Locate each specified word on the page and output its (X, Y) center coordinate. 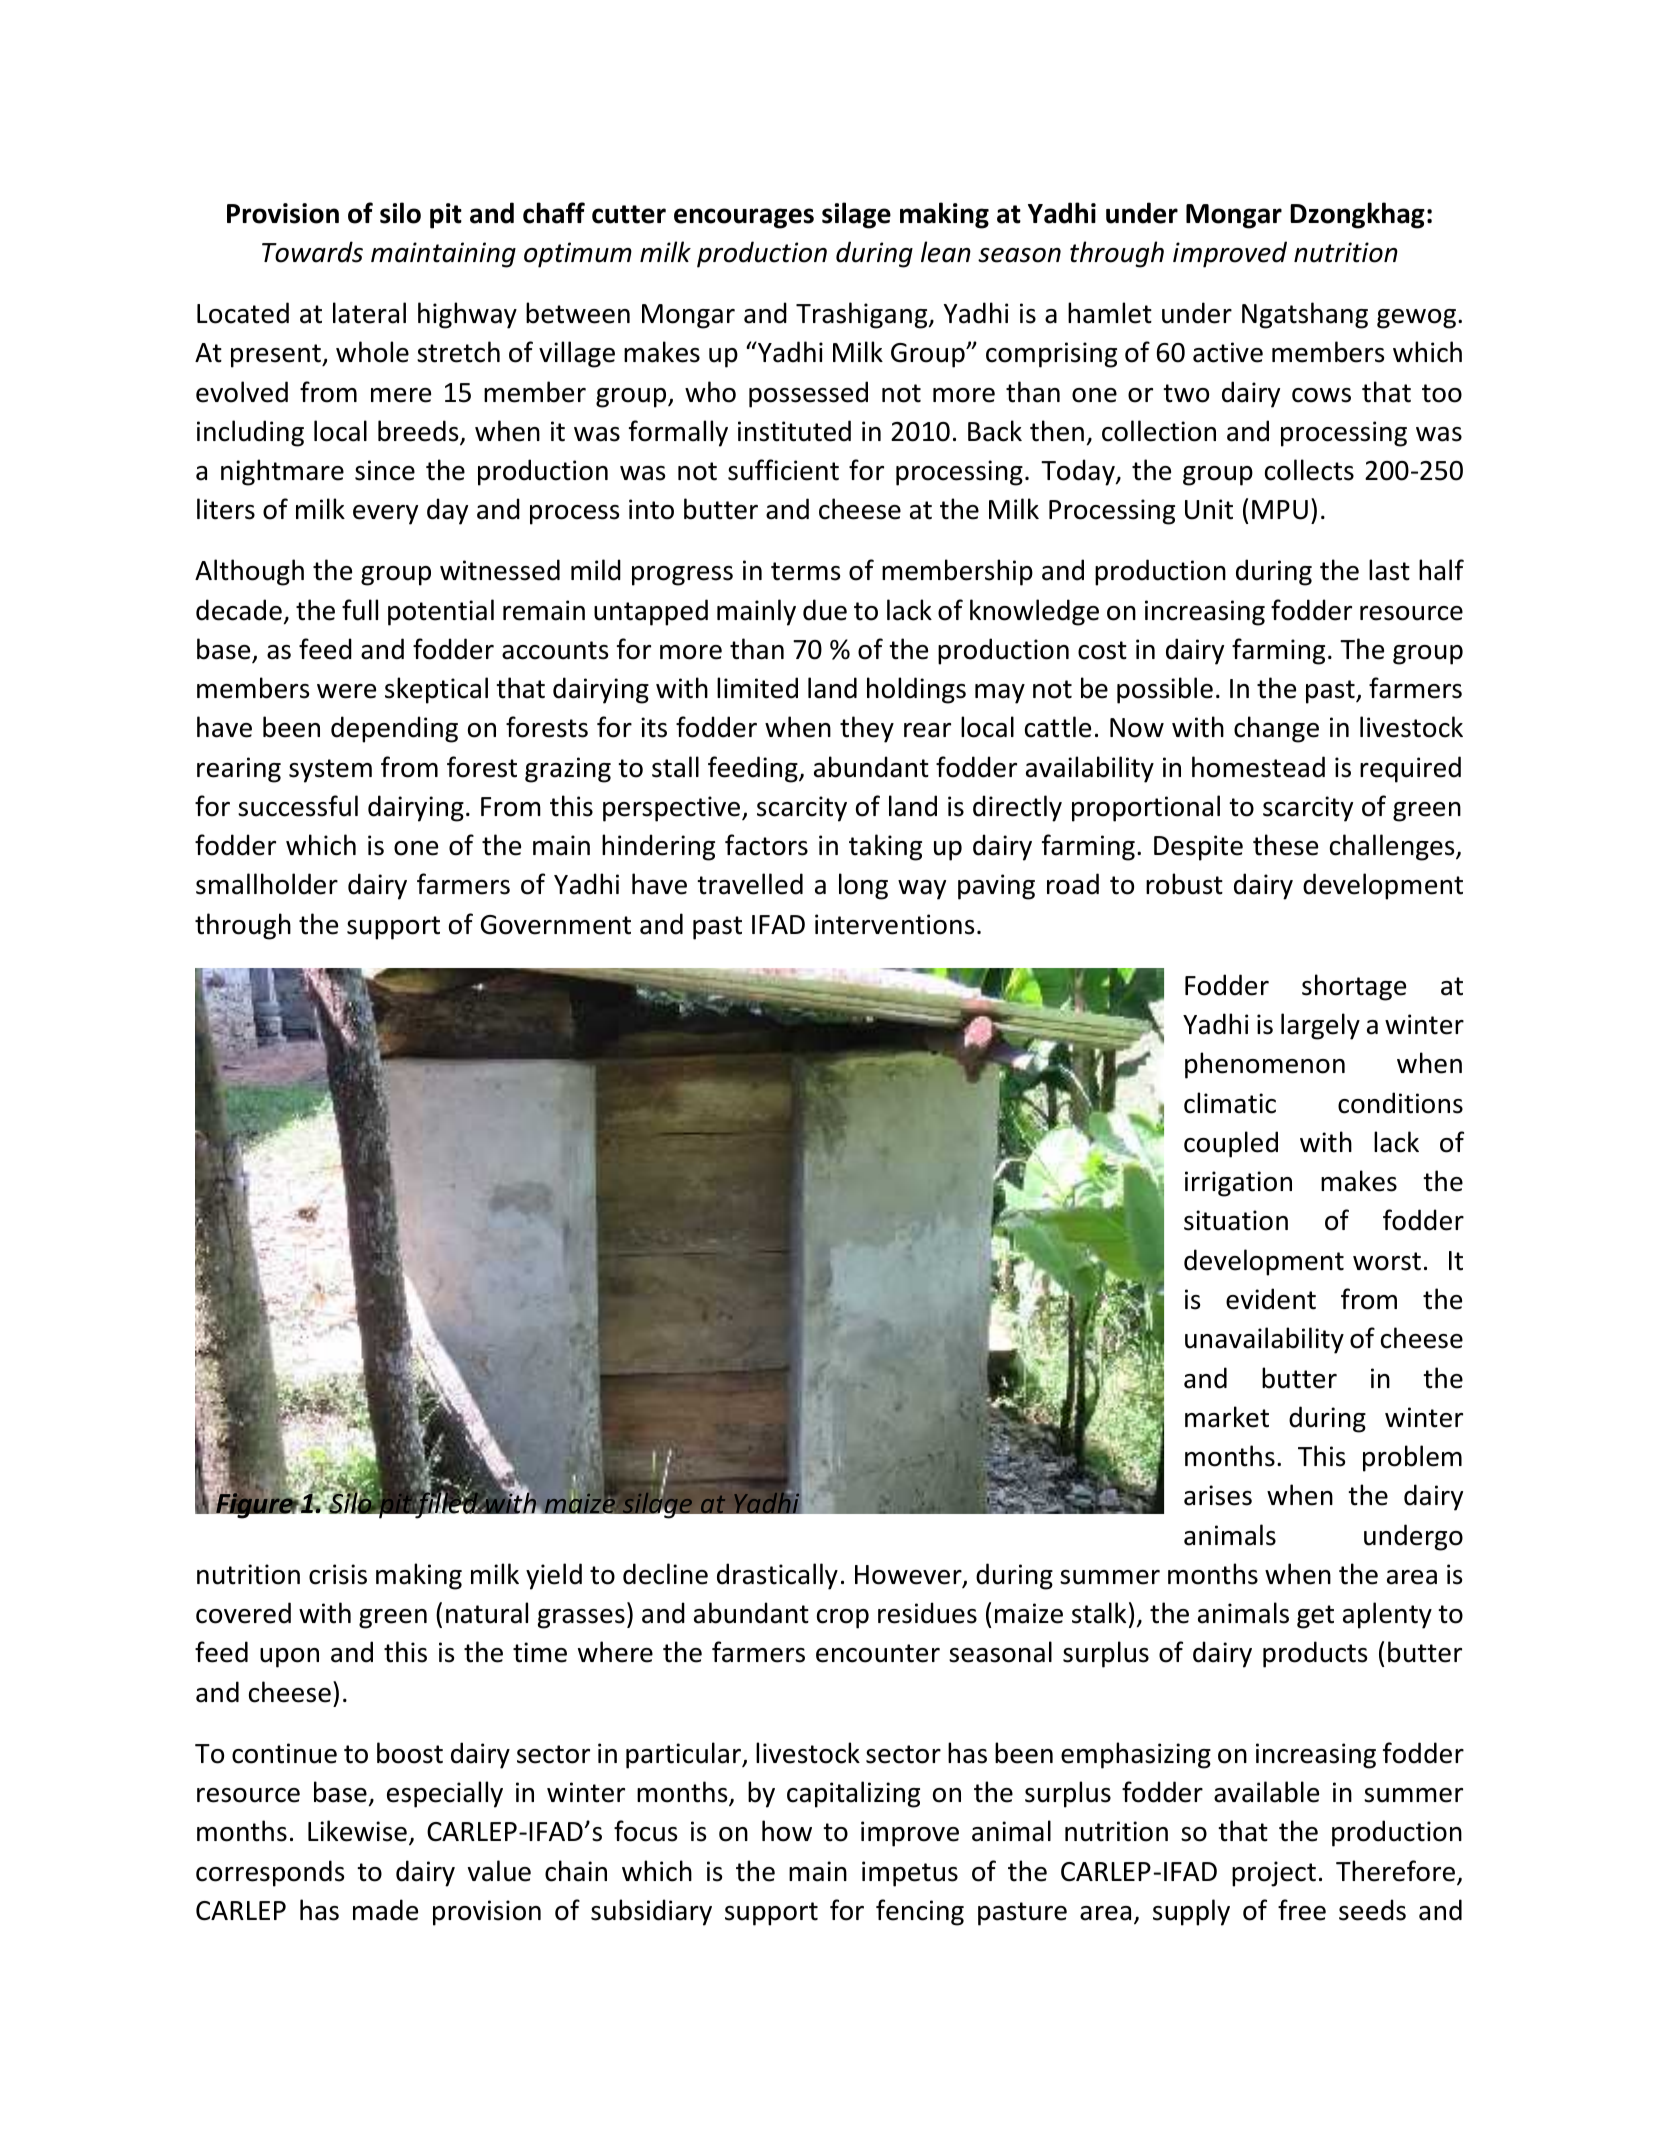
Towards (312, 252)
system (330, 771)
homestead (1258, 767)
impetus (910, 1874)
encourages (744, 218)
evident (1271, 1299)
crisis (338, 1574)
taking (885, 847)
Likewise (357, 1831)
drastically (777, 1576)
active (1228, 352)
